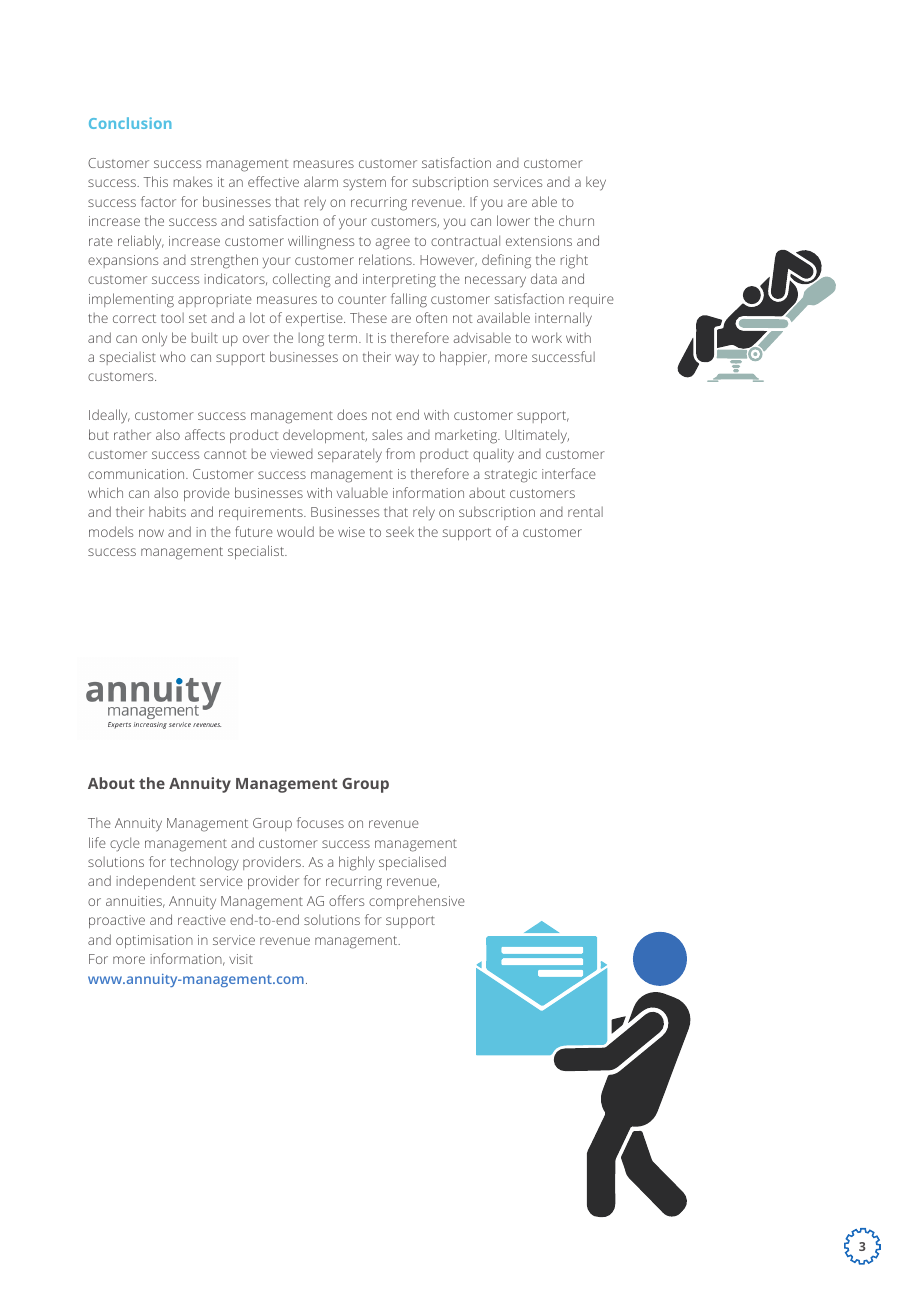 The width and height of the page is (924, 1308). I want to click on specialised, so click(412, 863).
